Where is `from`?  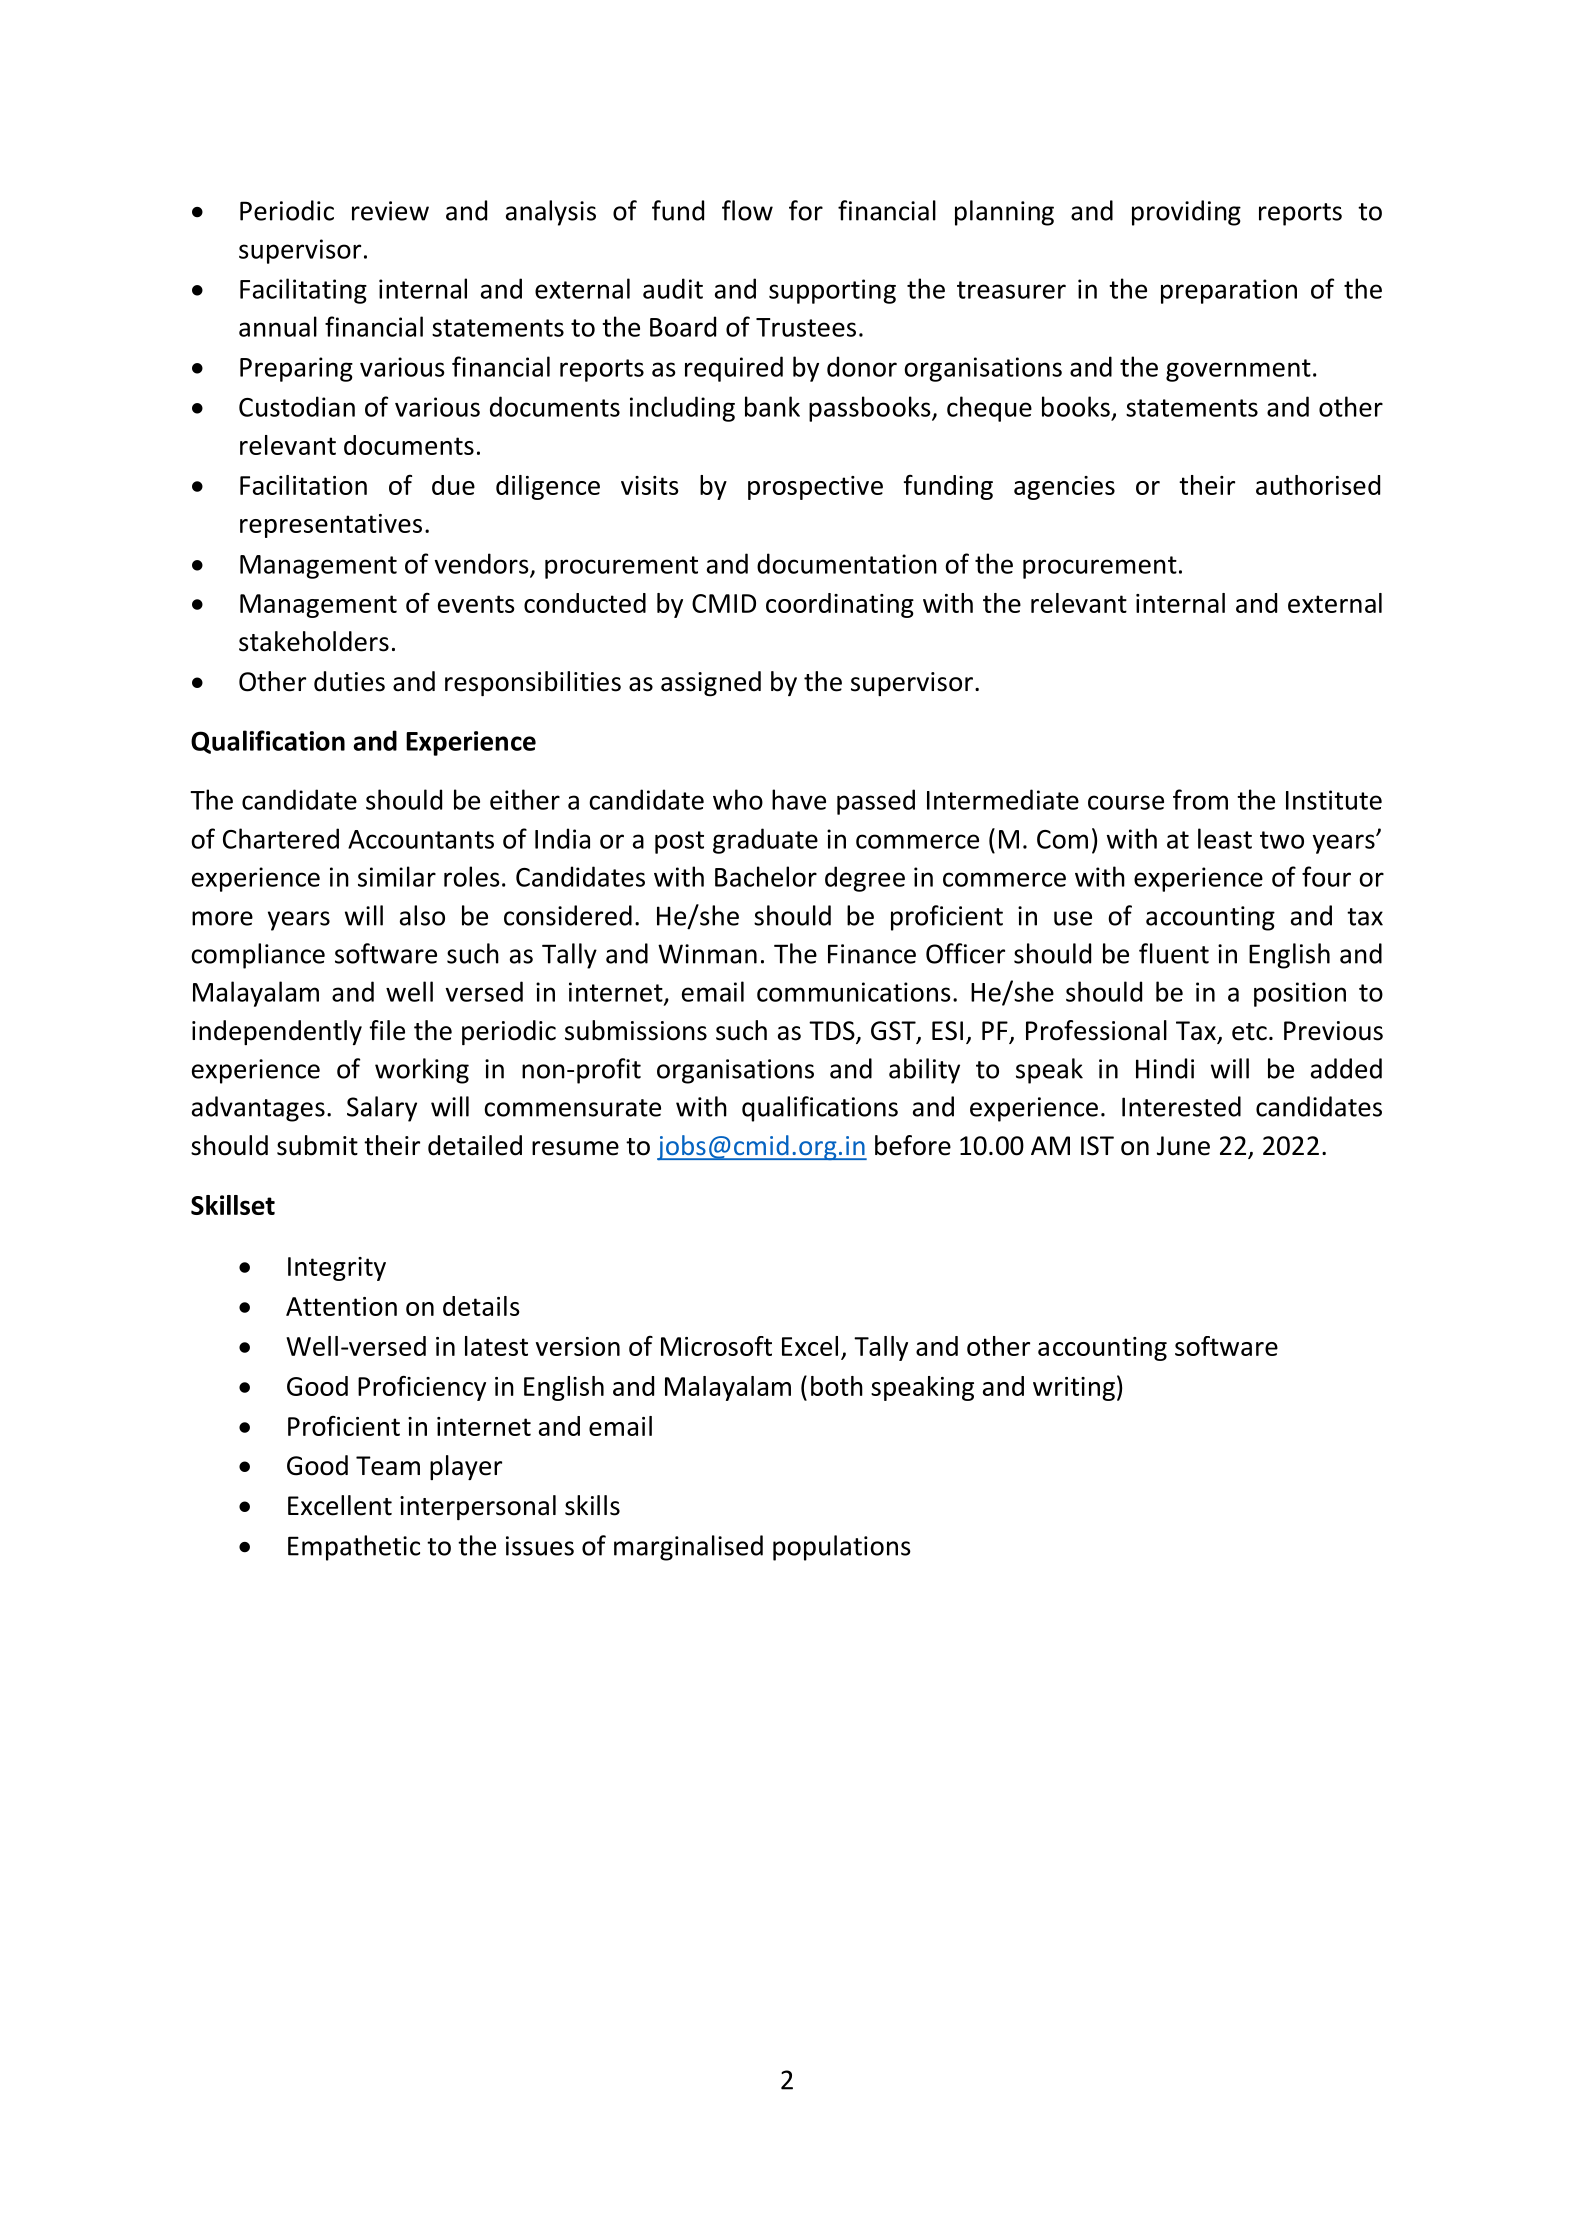 from is located at coordinates (1200, 799).
